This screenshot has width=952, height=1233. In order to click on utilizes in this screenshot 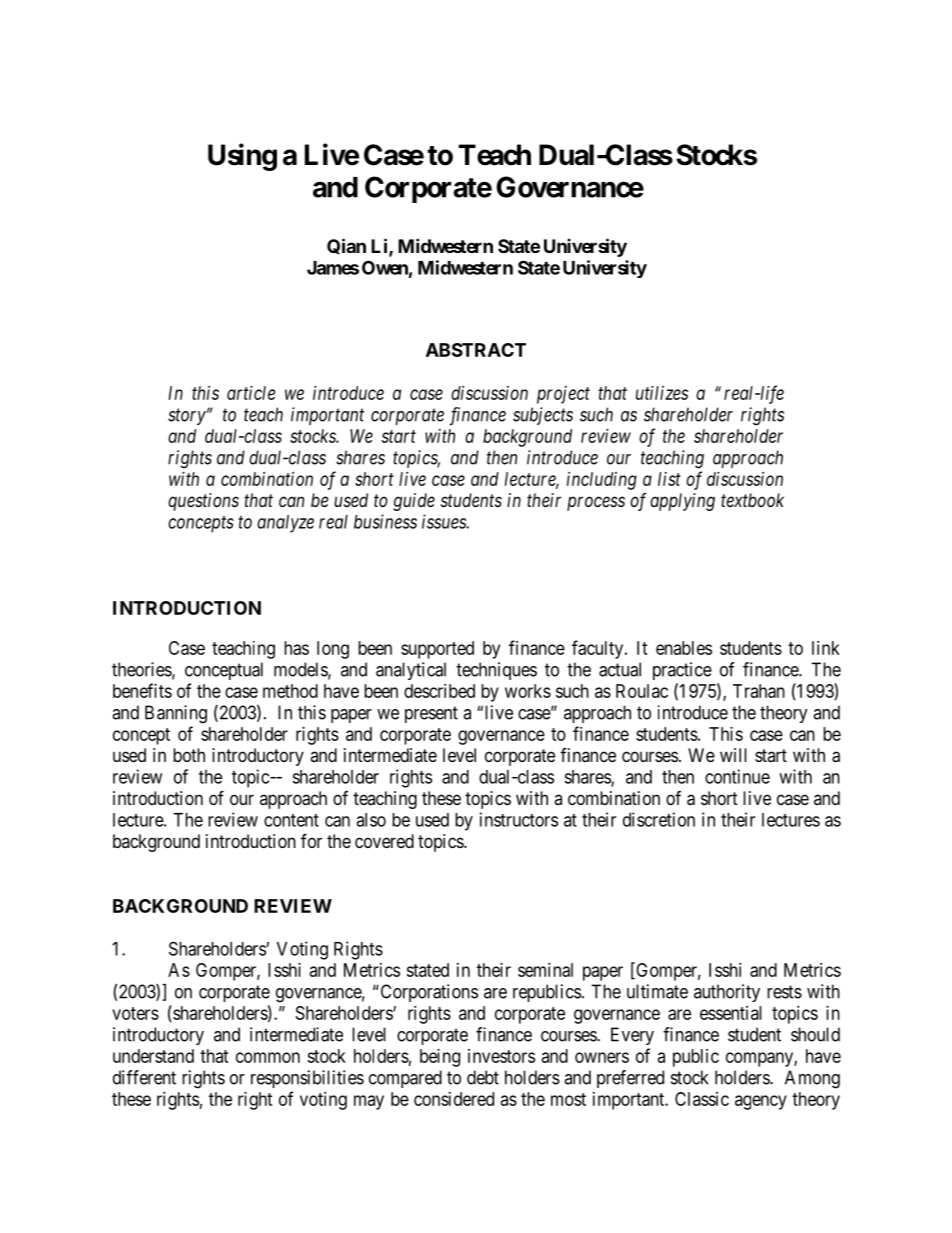, I will do `click(662, 393)`.
